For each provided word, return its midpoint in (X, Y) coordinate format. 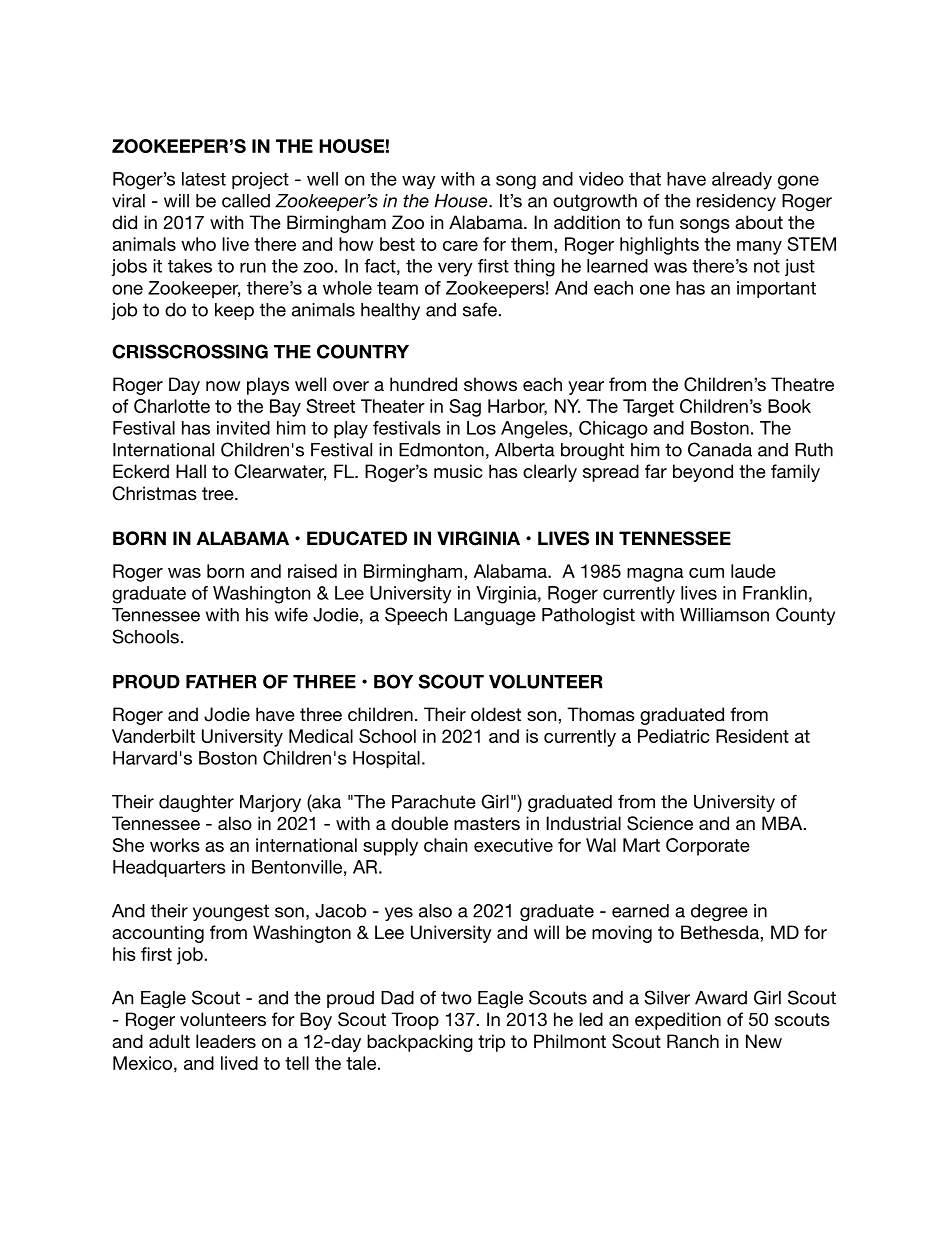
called (246, 201)
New (764, 1041)
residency (736, 202)
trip (491, 1043)
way (418, 182)
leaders (226, 1041)
